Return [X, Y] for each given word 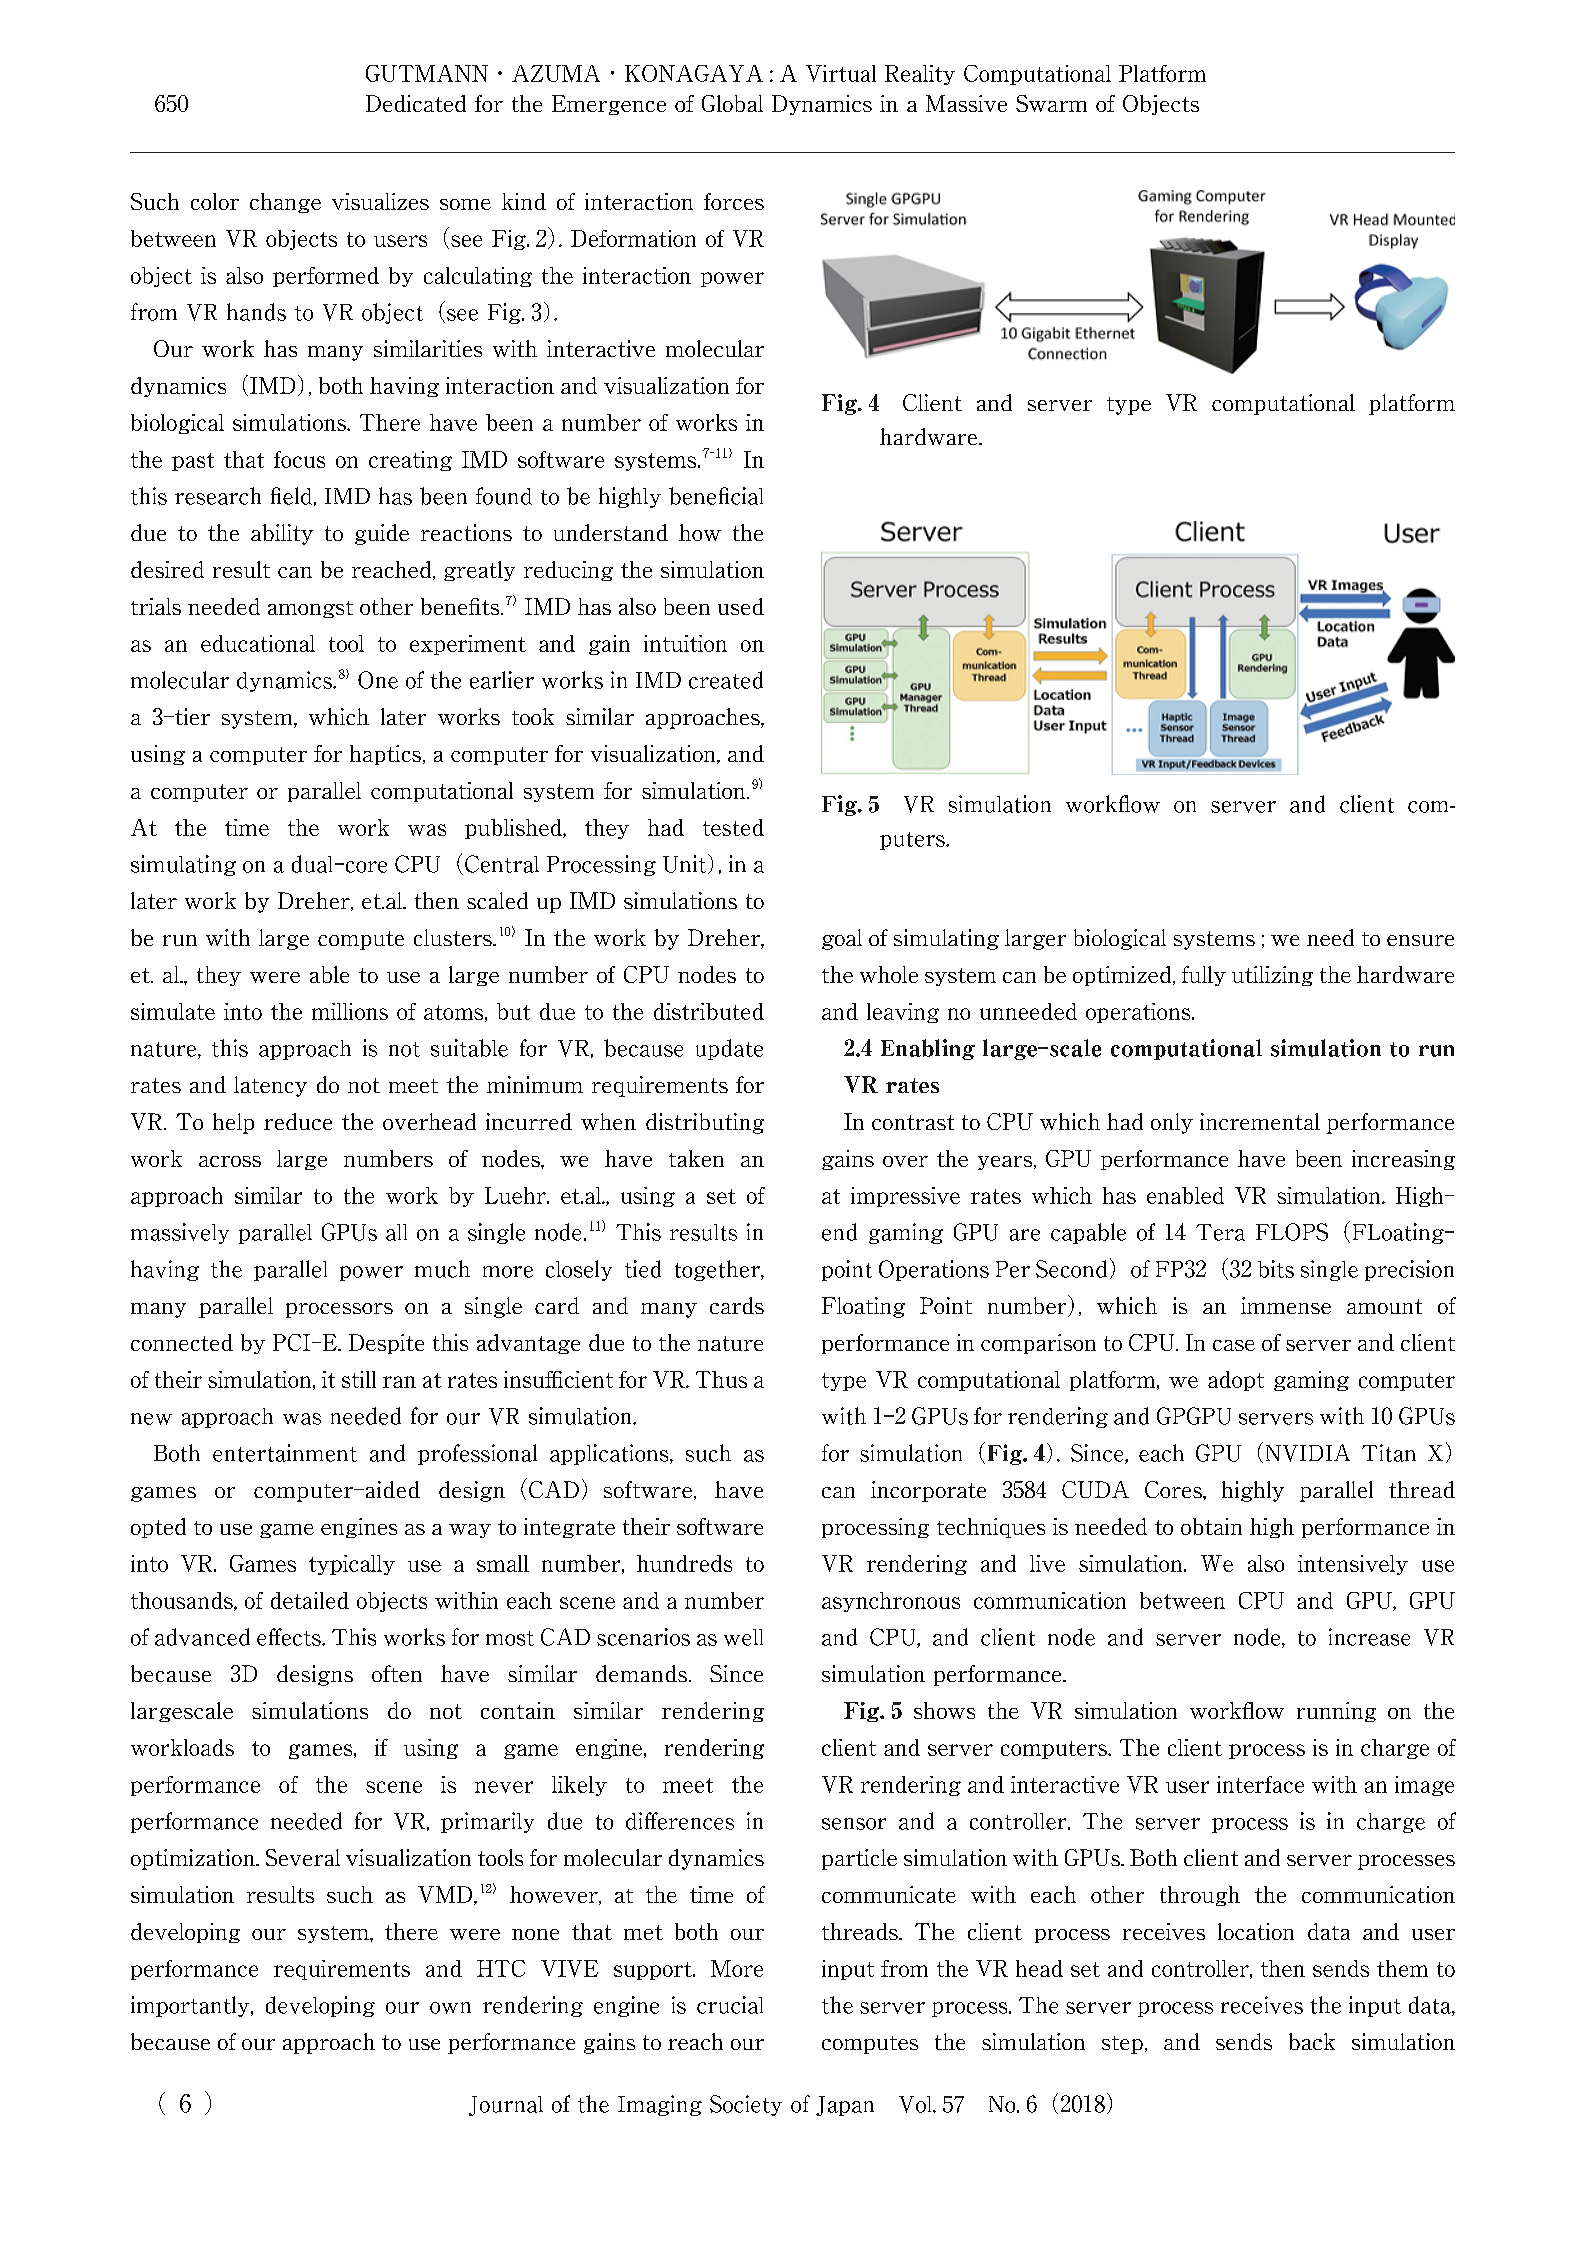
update [729, 1049]
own [450, 2008]
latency [270, 1086]
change [285, 203]
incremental [1260, 1121]
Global [732, 103]
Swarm [1051, 103]
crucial [730, 2005]
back [1312, 2041]
